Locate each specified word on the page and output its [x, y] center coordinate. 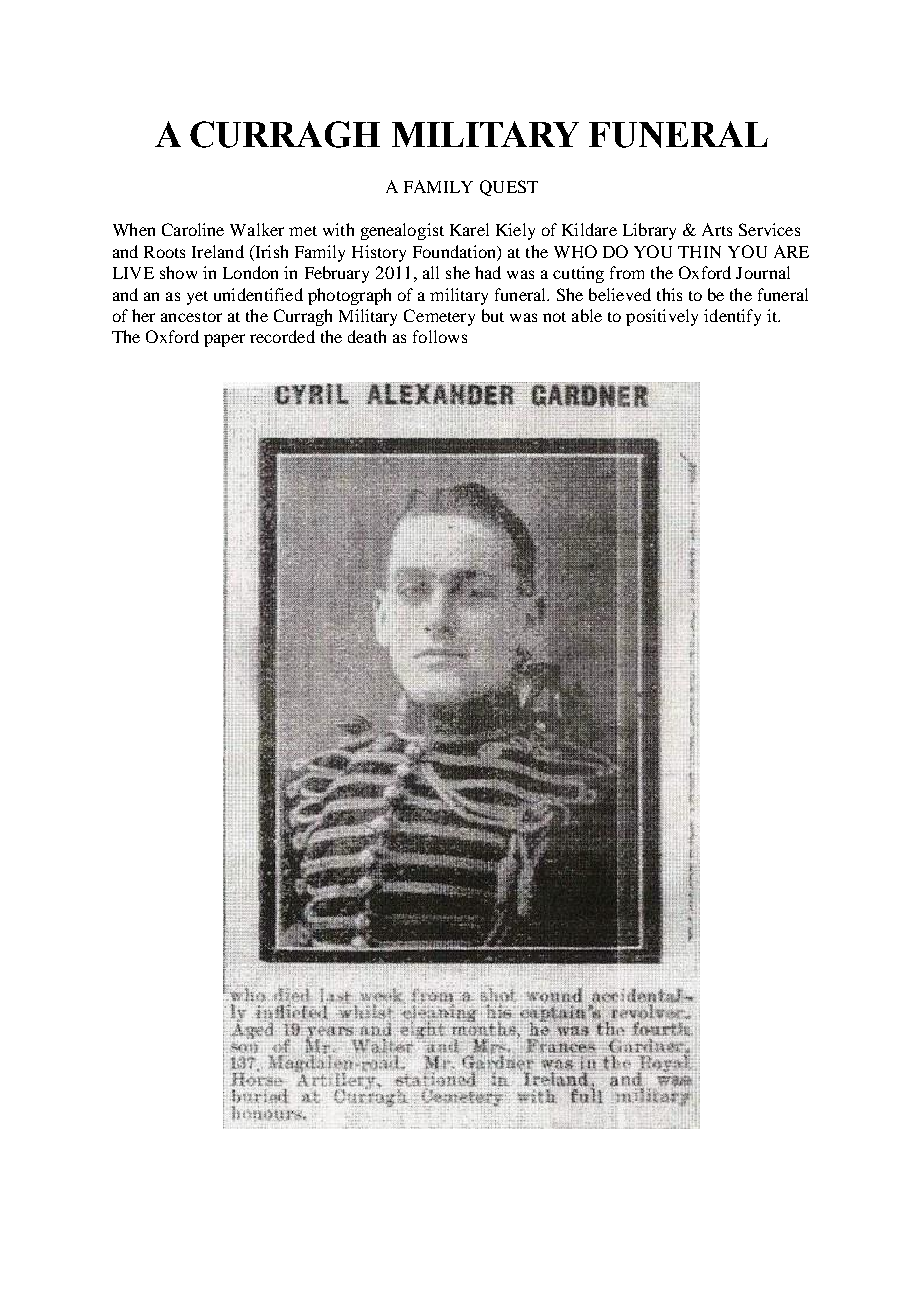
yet [197, 298]
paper [224, 340]
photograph [349, 296]
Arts [717, 229]
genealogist [402, 231]
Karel [469, 229]
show [178, 272]
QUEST [509, 188]
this [669, 294]
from [627, 272]
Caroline [193, 229]
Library [649, 231]
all [431, 272]
